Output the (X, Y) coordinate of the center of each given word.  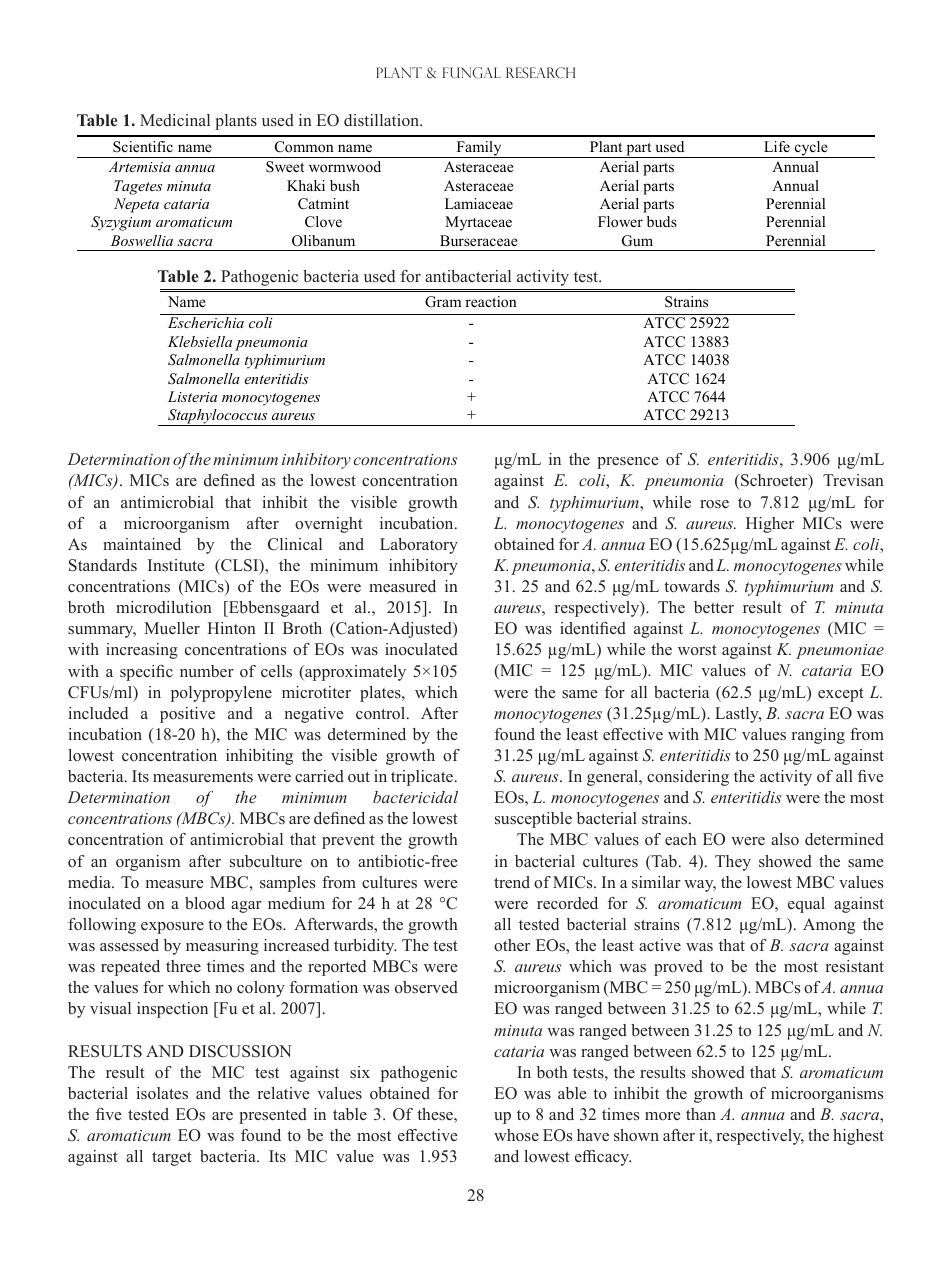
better (714, 607)
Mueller (172, 628)
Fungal (471, 73)
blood (205, 903)
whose (516, 1135)
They (733, 863)
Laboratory (419, 546)
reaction (491, 301)
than (701, 1114)
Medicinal (175, 120)
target (172, 1159)
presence (627, 463)
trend (512, 882)
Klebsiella (200, 341)
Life (777, 146)
